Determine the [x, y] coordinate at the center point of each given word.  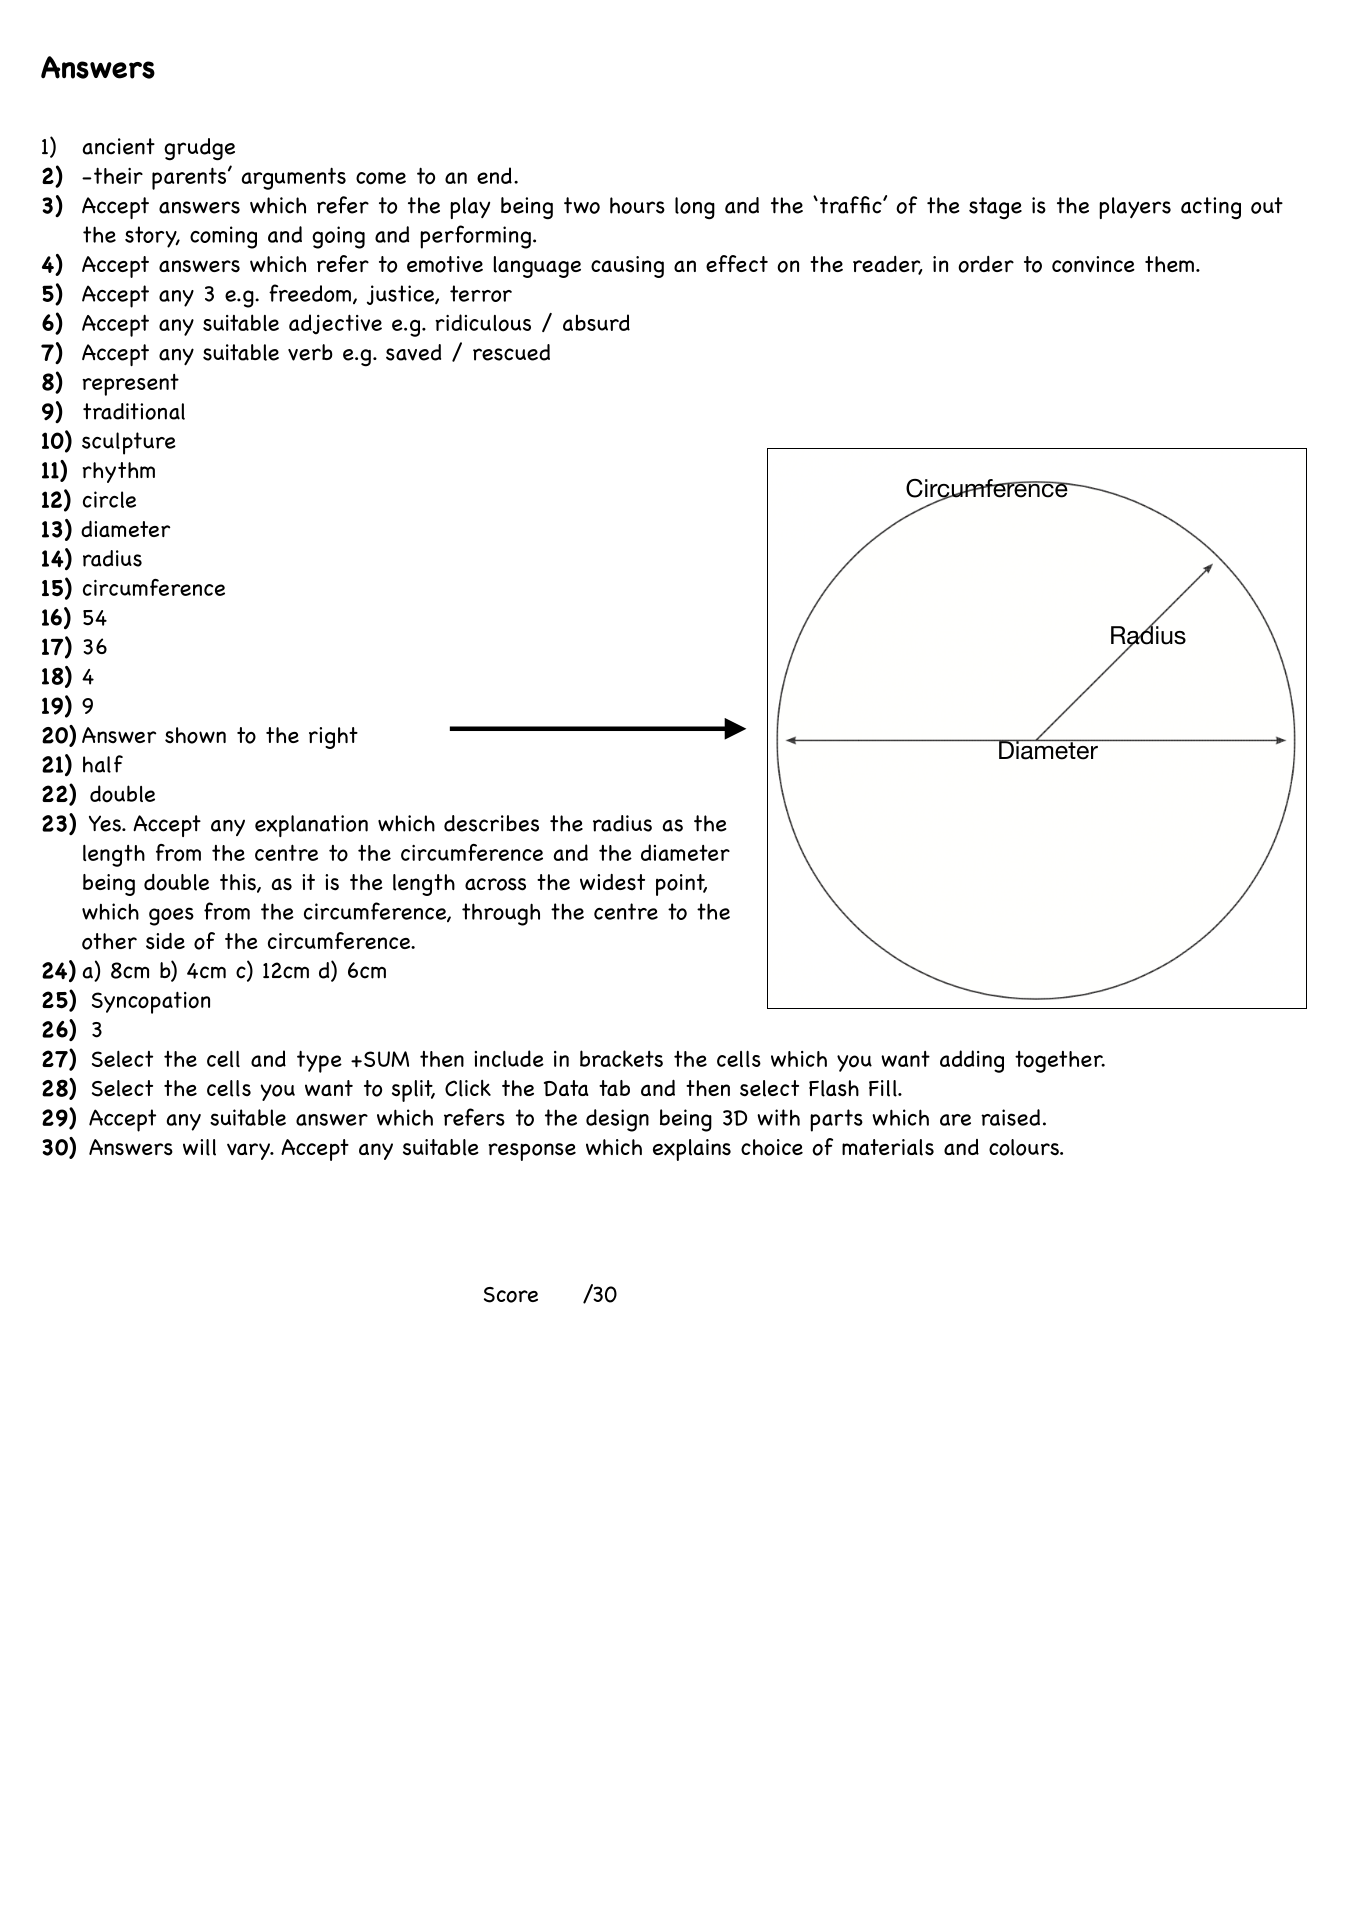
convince [1093, 264]
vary [250, 1151]
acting [1211, 208]
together [1060, 1062]
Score [511, 1295]
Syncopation [151, 1002]
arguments [294, 178]
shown [195, 735]
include [509, 1058]
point [681, 885]
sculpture [129, 443]
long [695, 208]
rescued [511, 352]
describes [491, 823]
